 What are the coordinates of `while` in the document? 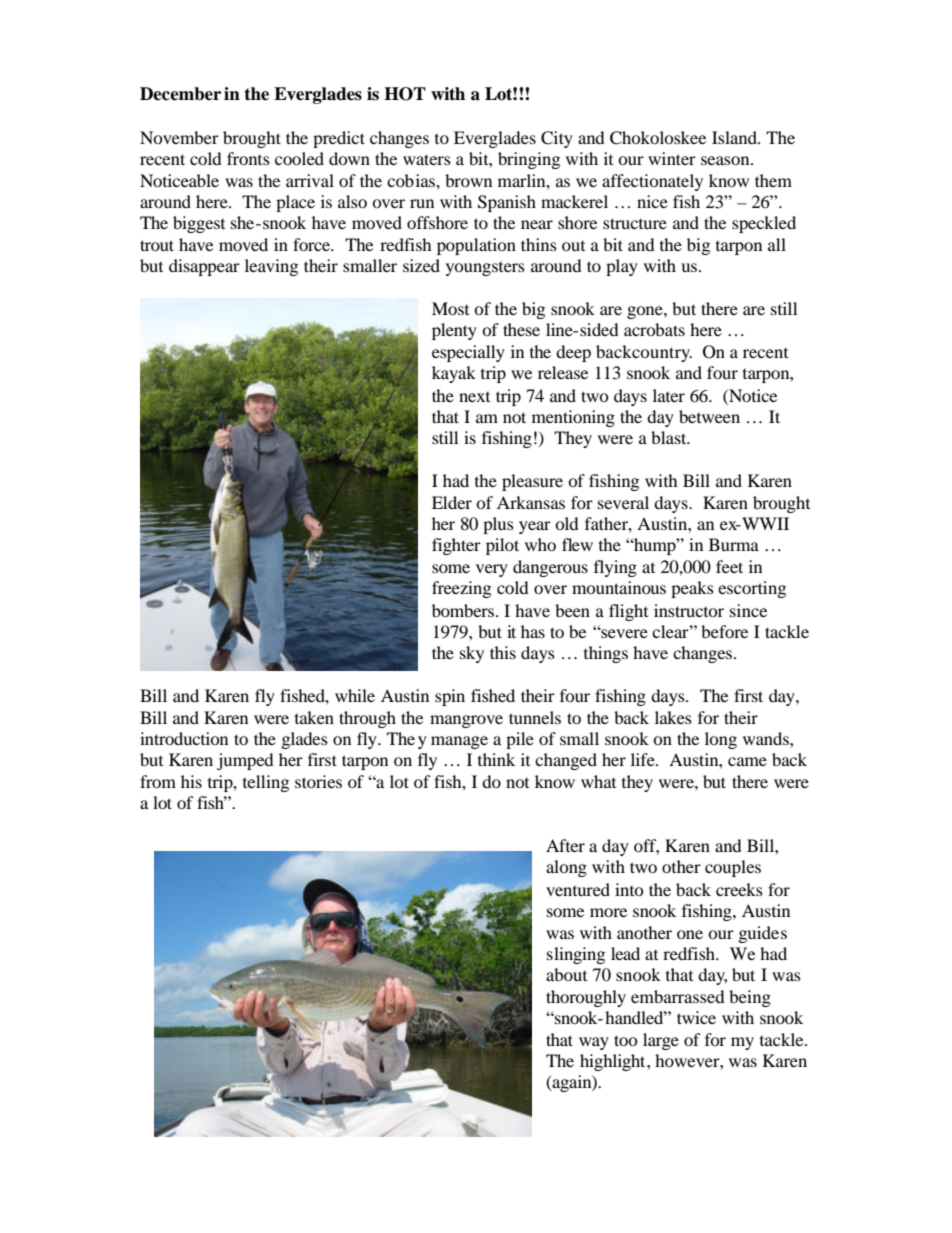 It's located at (355, 695).
